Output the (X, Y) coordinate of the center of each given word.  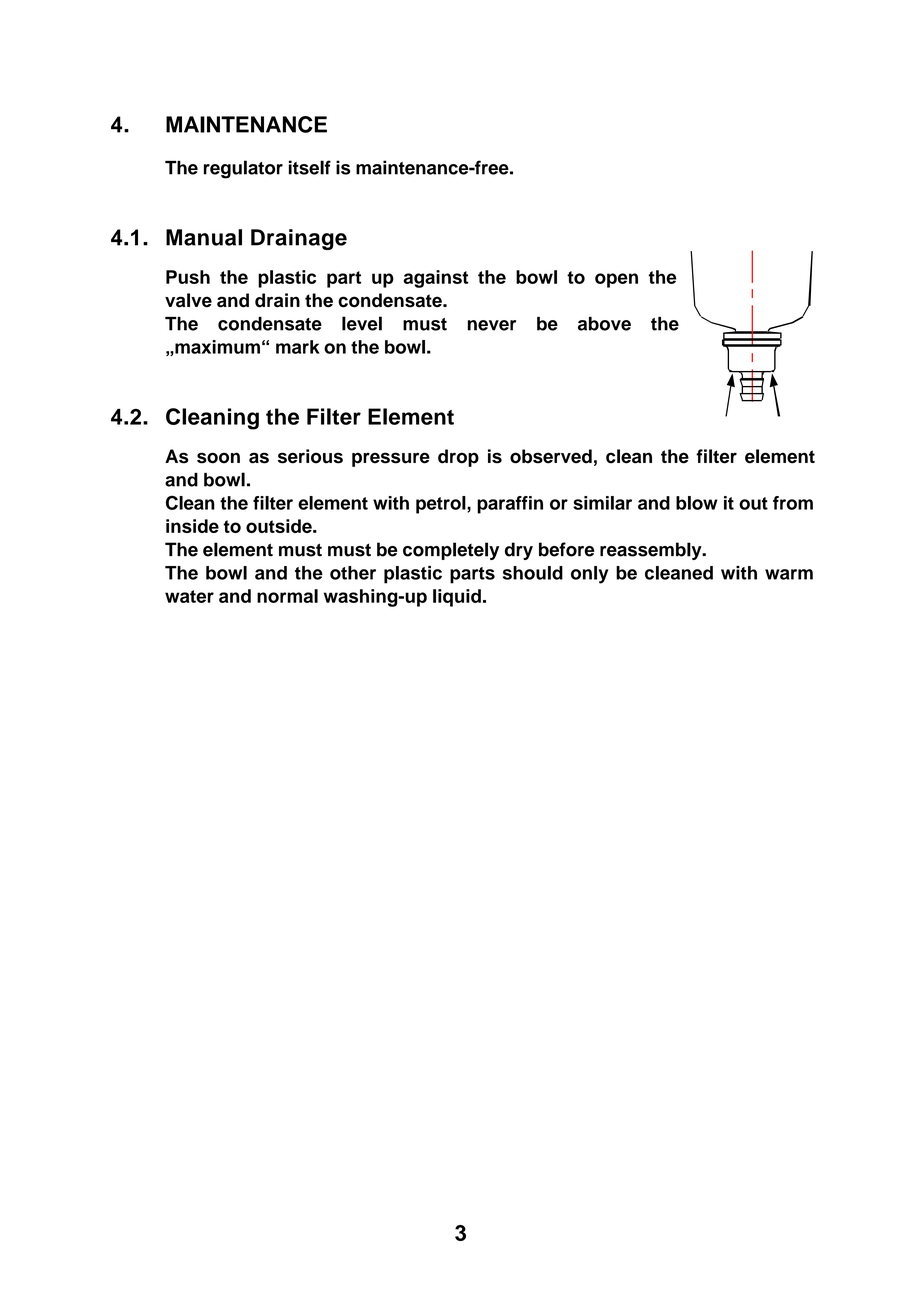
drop (458, 458)
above (604, 324)
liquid (457, 598)
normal (287, 596)
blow (697, 503)
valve (188, 300)
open (616, 280)
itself (310, 167)
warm (789, 574)
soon (218, 458)
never (492, 325)
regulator (243, 169)
